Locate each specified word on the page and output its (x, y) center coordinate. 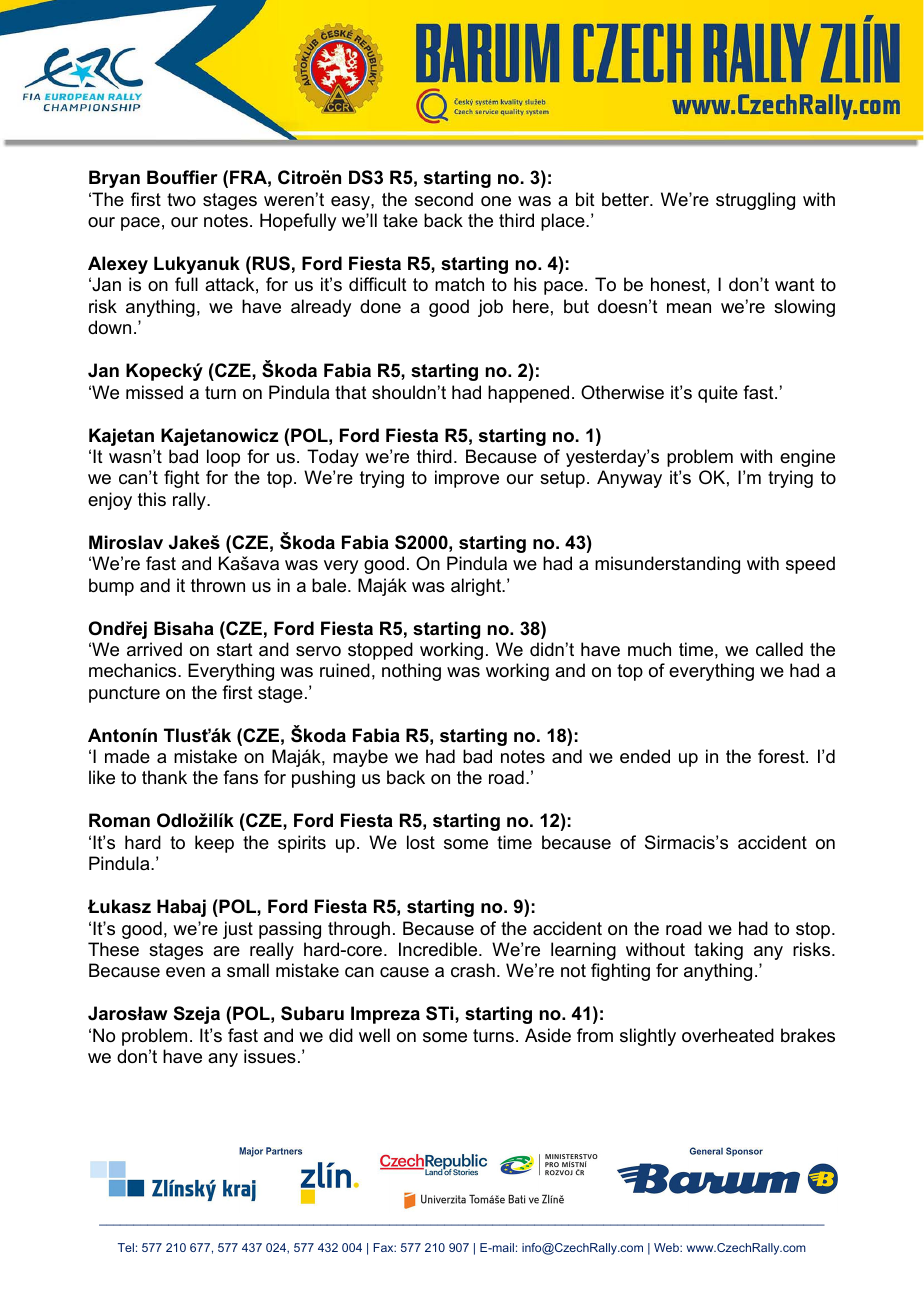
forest (782, 756)
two (181, 199)
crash (473, 970)
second (444, 199)
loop (223, 458)
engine (807, 458)
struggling (755, 201)
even (185, 972)
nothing (411, 672)
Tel (126, 1247)
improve (467, 479)
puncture (124, 694)
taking (718, 951)
